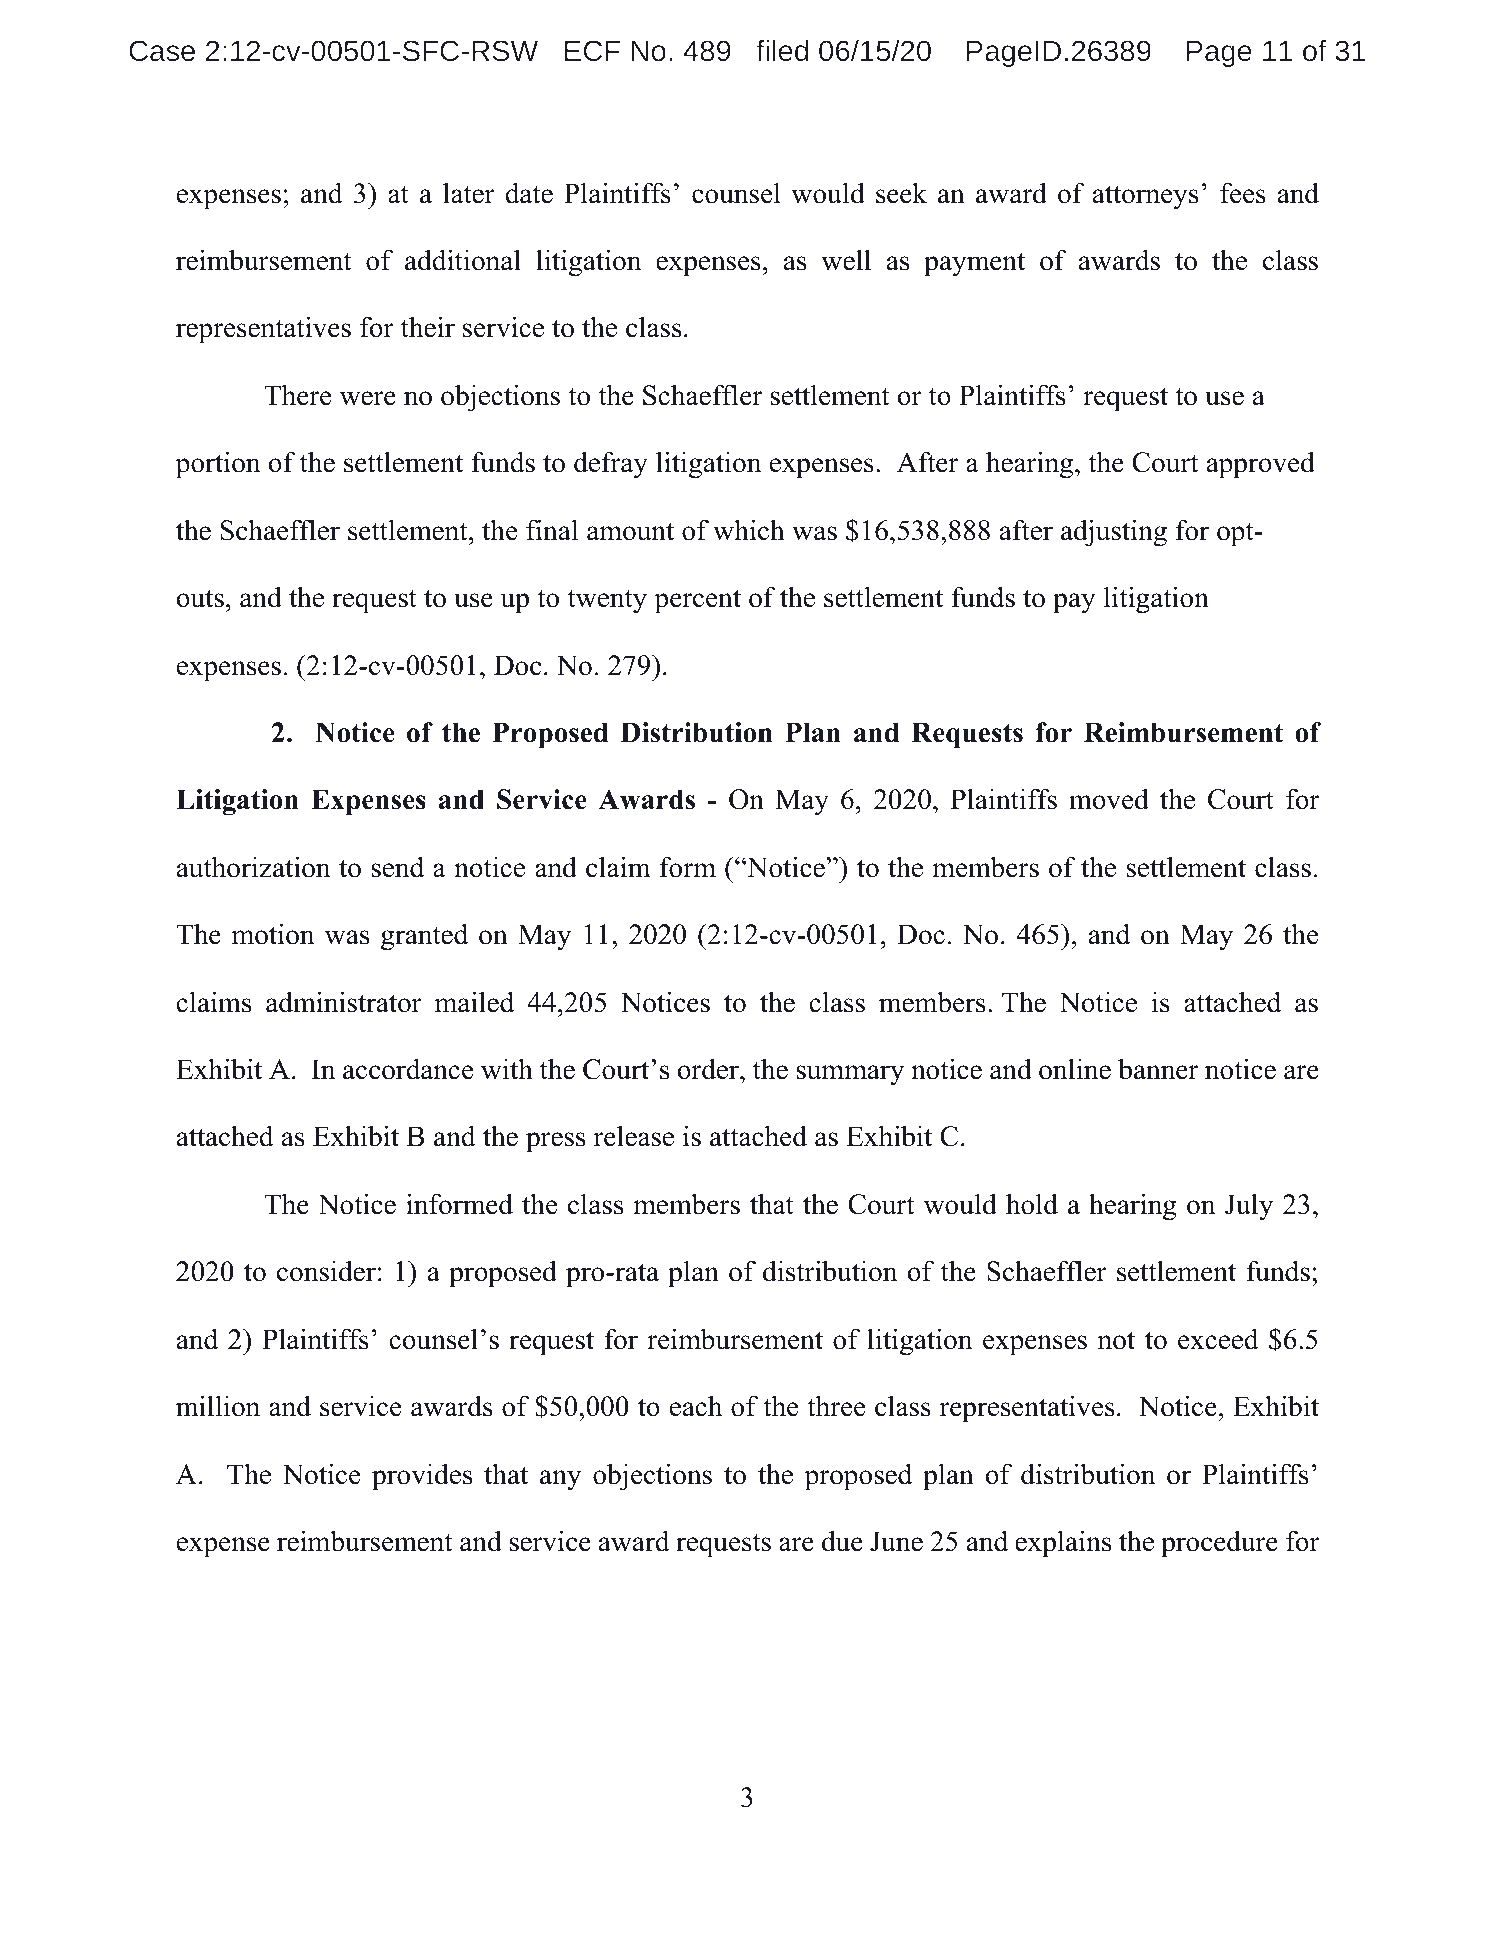 This screenshot has width=1495, height=1935. What do you see at coordinates (162, 50) in the screenshot?
I see `Case` at bounding box center [162, 50].
